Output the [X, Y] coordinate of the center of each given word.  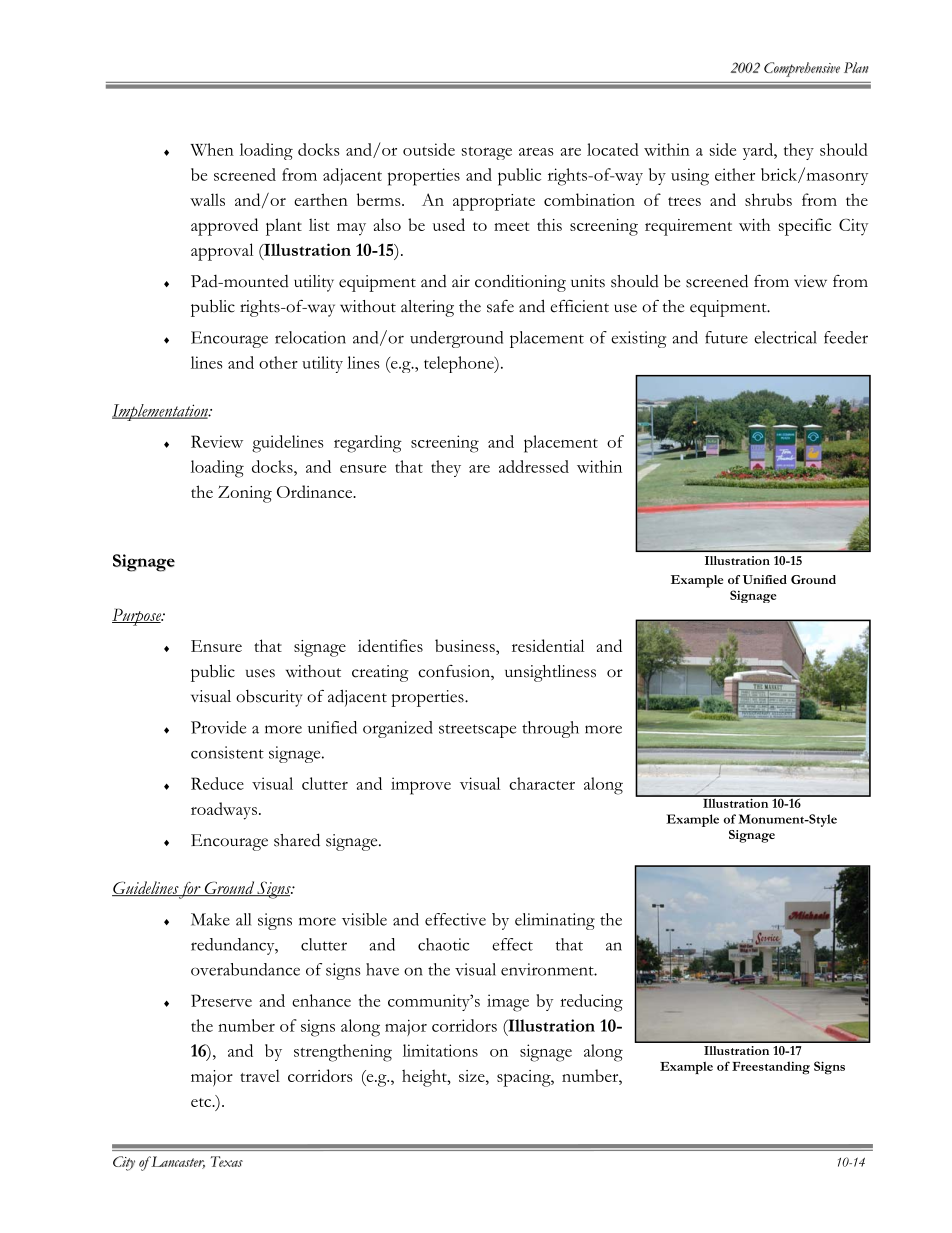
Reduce [217, 783]
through [550, 729]
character [542, 783]
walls [207, 199]
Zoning [245, 494]
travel [260, 1075]
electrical [785, 337]
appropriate [494, 202]
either [735, 174]
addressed [534, 466]
